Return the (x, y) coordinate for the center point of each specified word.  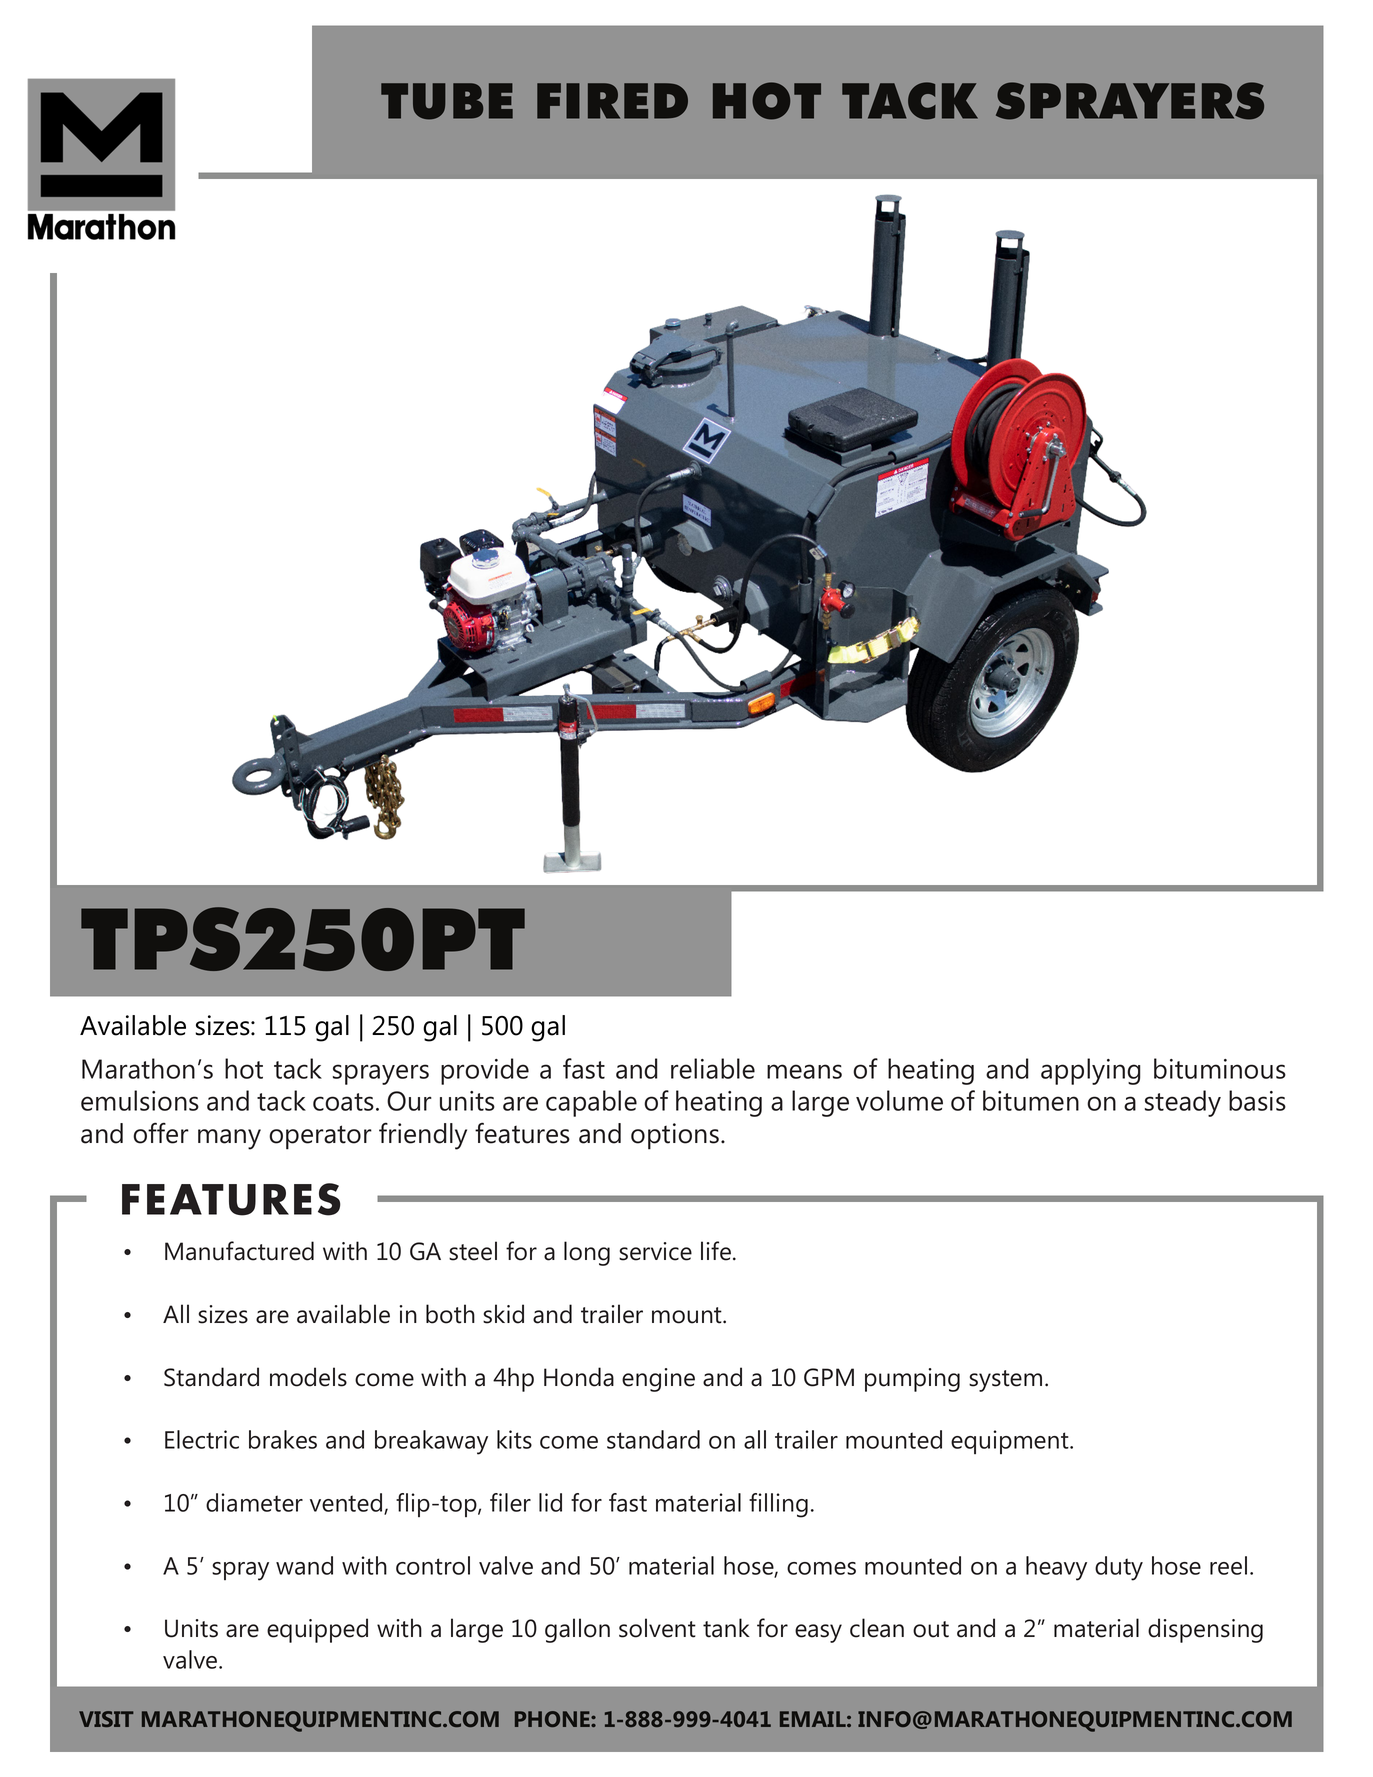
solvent (657, 1628)
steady (1183, 1103)
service (655, 1251)
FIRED (612, 101)
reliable (713, 1068)
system (1005, 1381)
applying (1090, 1071)
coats (343, 1102)
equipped (317, 1630)
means (804, 1071)
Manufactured (239, 1251)
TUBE (447, 101)
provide (485, 1071)
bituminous (1220, 1068)
